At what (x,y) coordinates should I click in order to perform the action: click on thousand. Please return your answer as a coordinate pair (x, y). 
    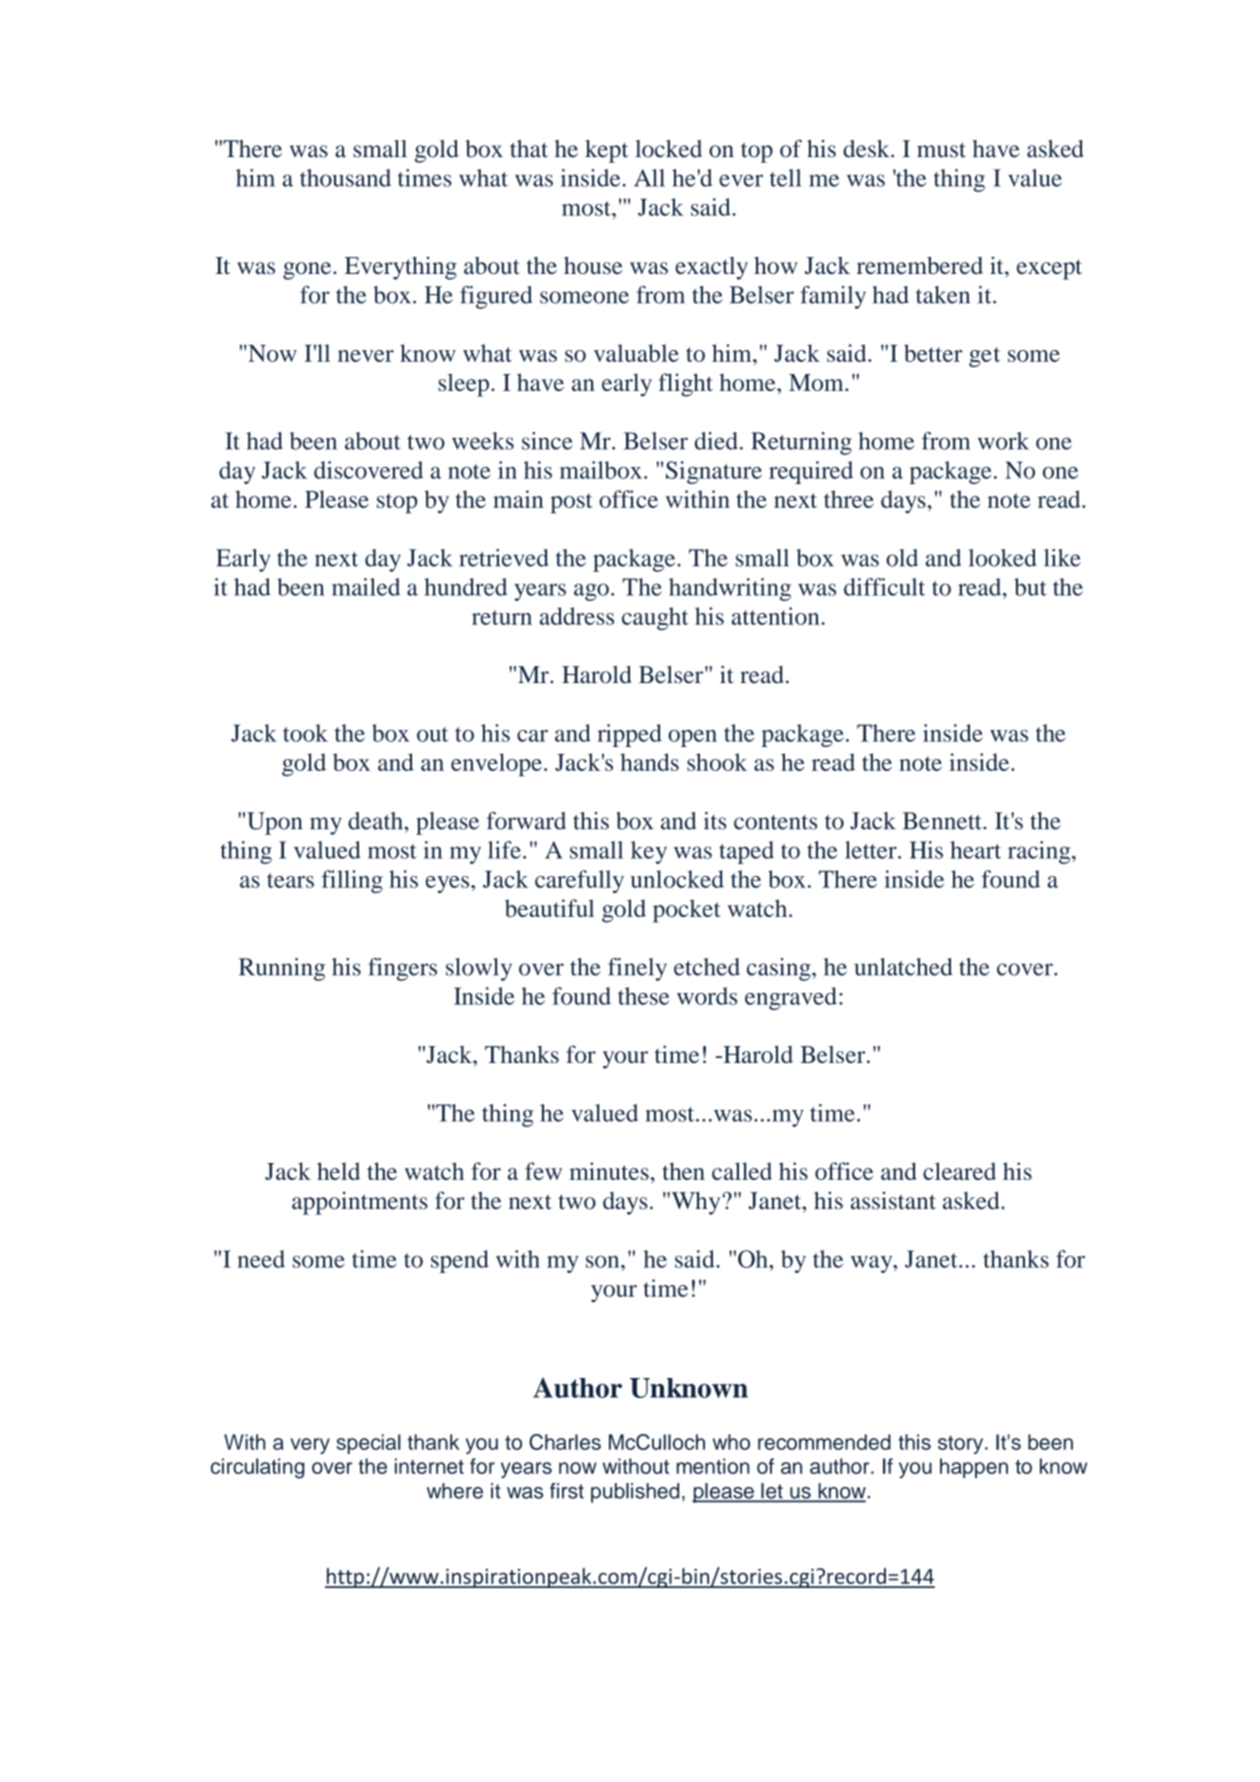
    Looking at the image, I should click on (345, 178).
